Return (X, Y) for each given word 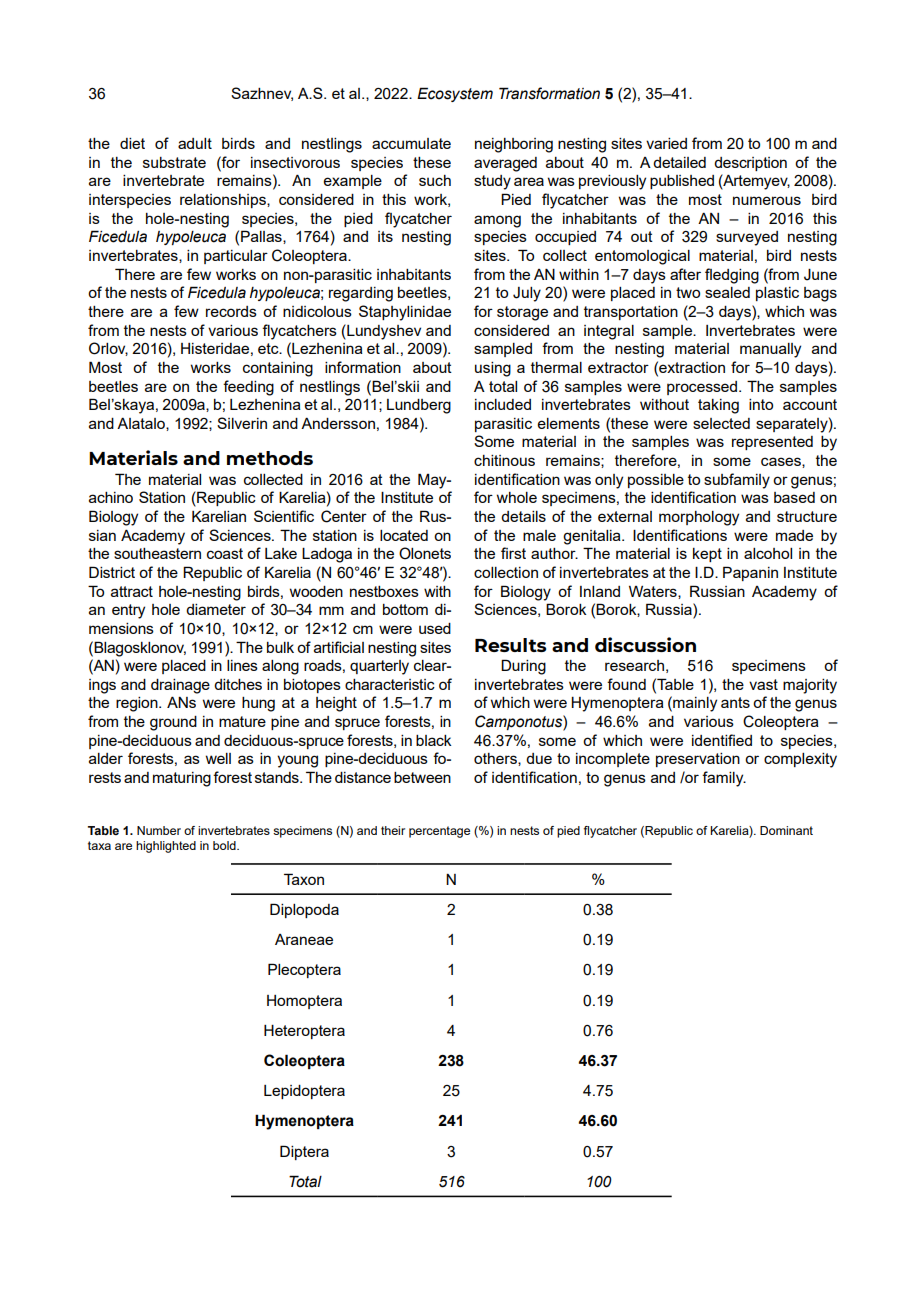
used (435, 628)
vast (763, 684)
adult (195, 143)
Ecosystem (455, 94)
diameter (216, 609)
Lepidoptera (304, 1092)
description (750, 164)
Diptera (304, 1152)
